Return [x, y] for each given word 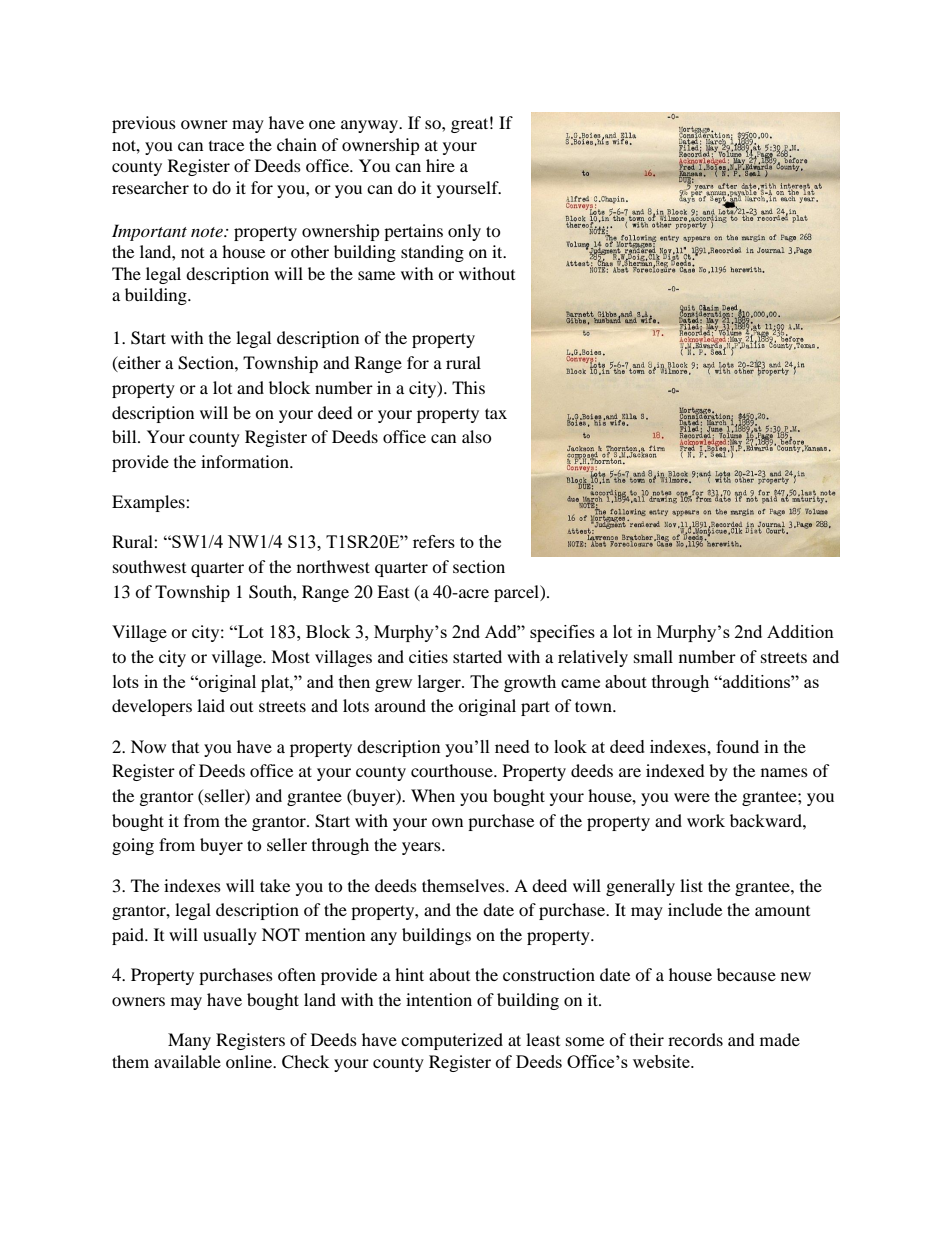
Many [189, 1041]
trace [226, 146]
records [695, 1039]
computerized [452, 1041]
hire [440, 165]
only [464, 232]
